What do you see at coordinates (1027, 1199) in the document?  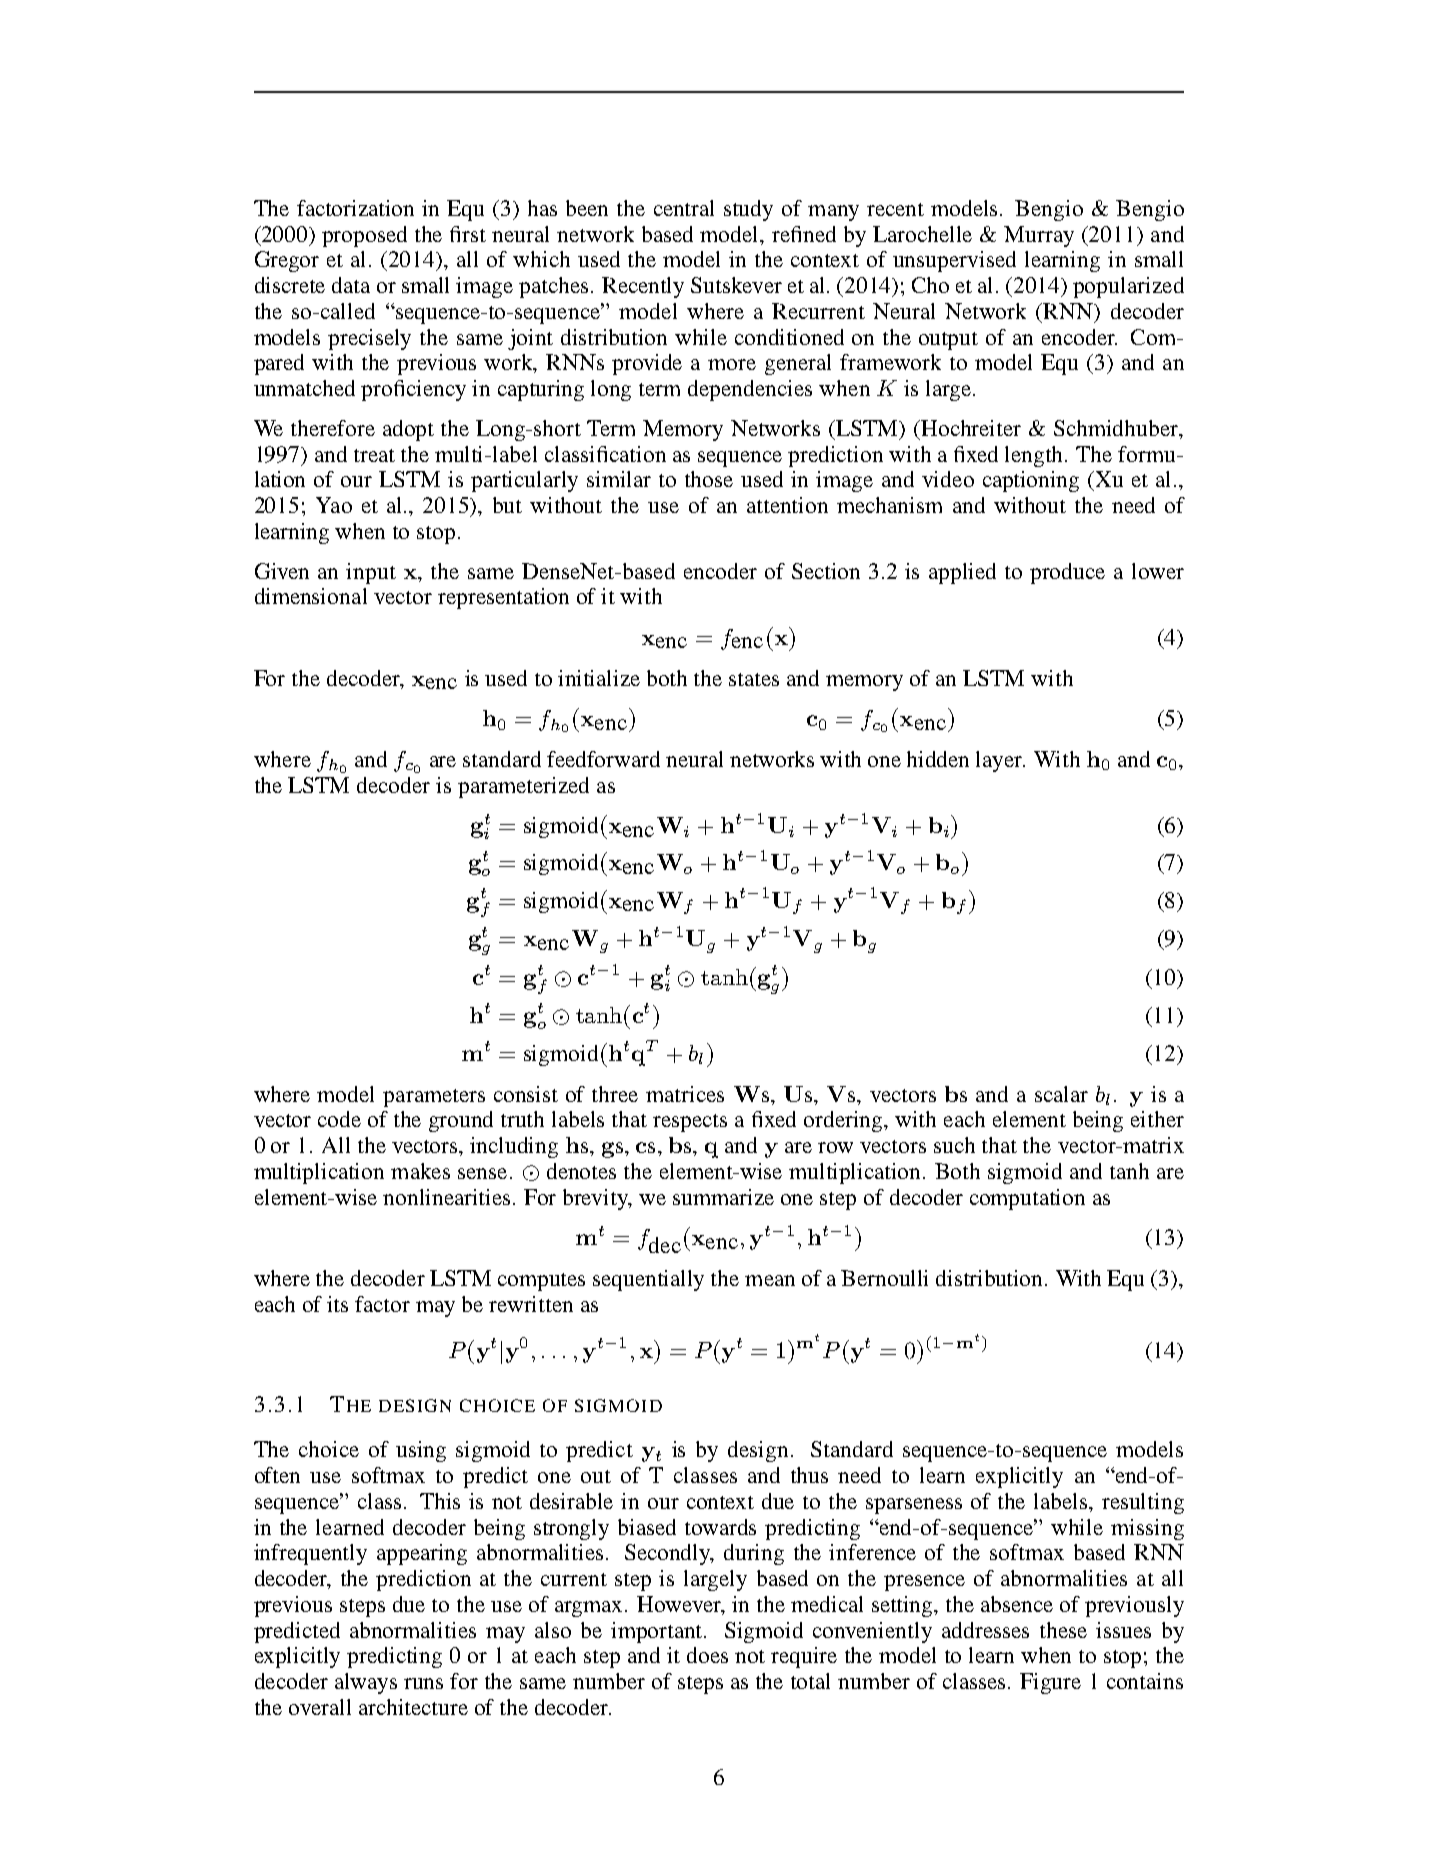 I see `computation` at bounding box center [1027, 1199].
